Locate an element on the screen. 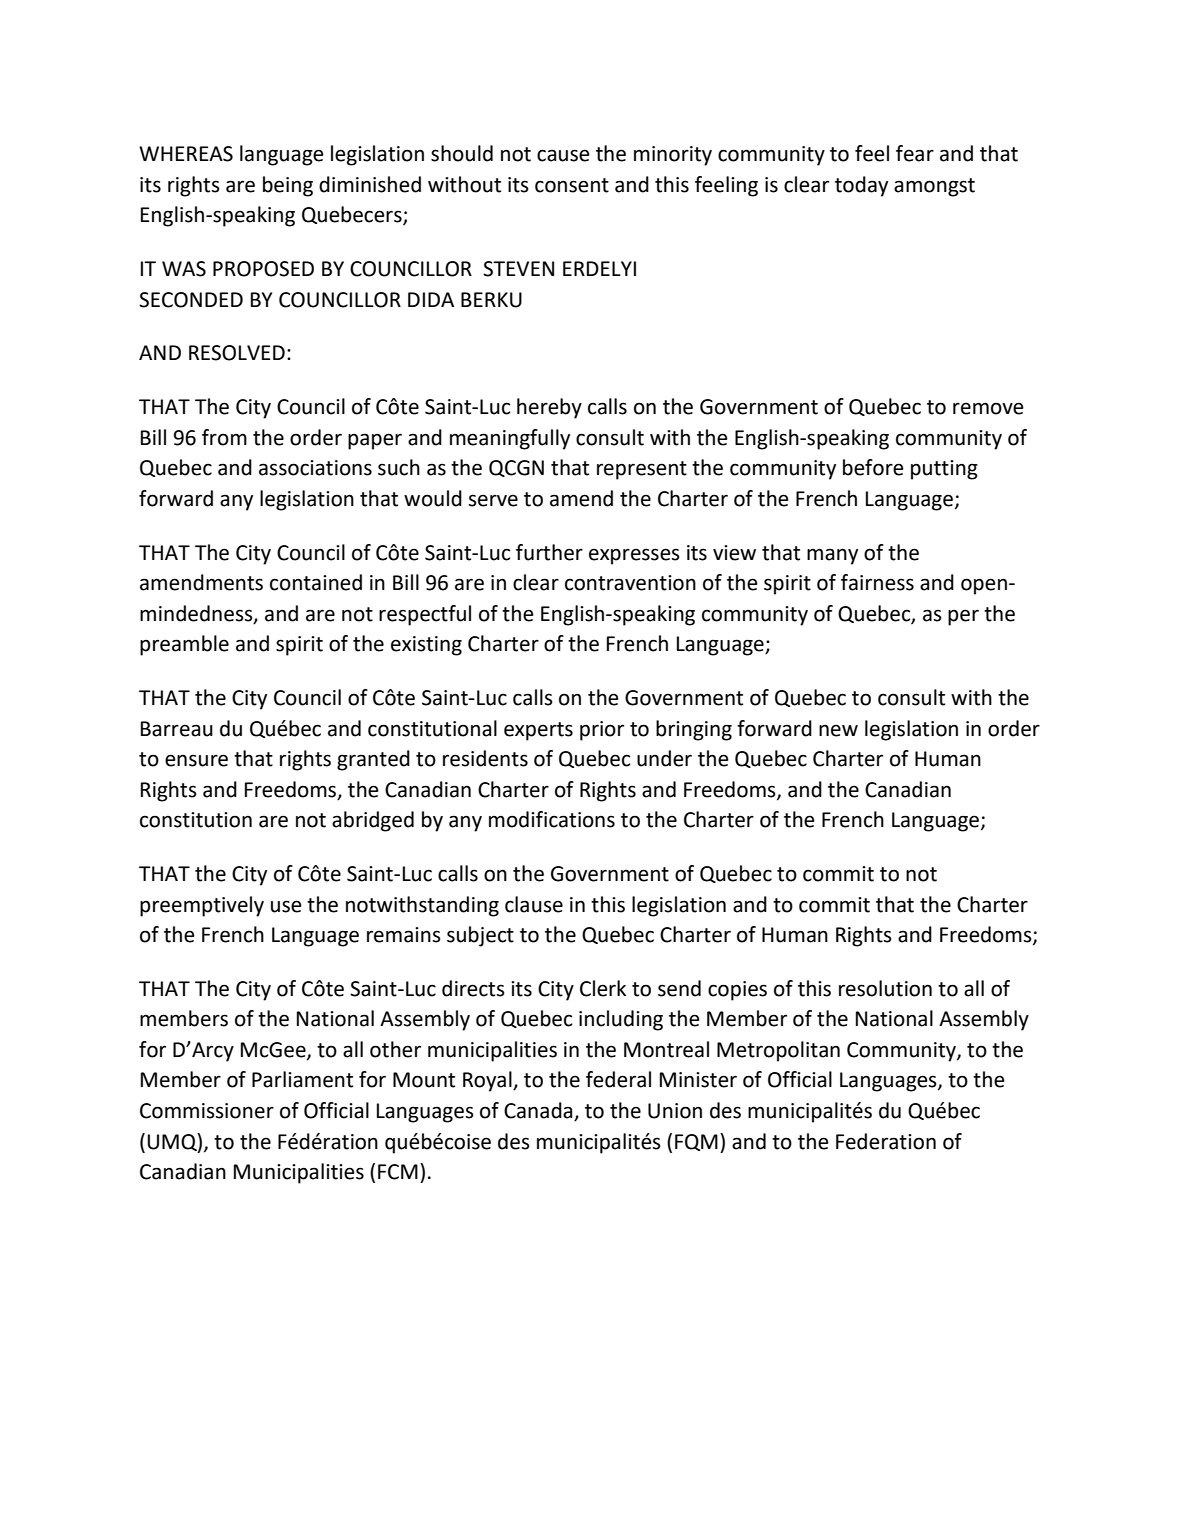 This screenshot has height=1531, width=1183. today is located at coordinates (861, 186).
